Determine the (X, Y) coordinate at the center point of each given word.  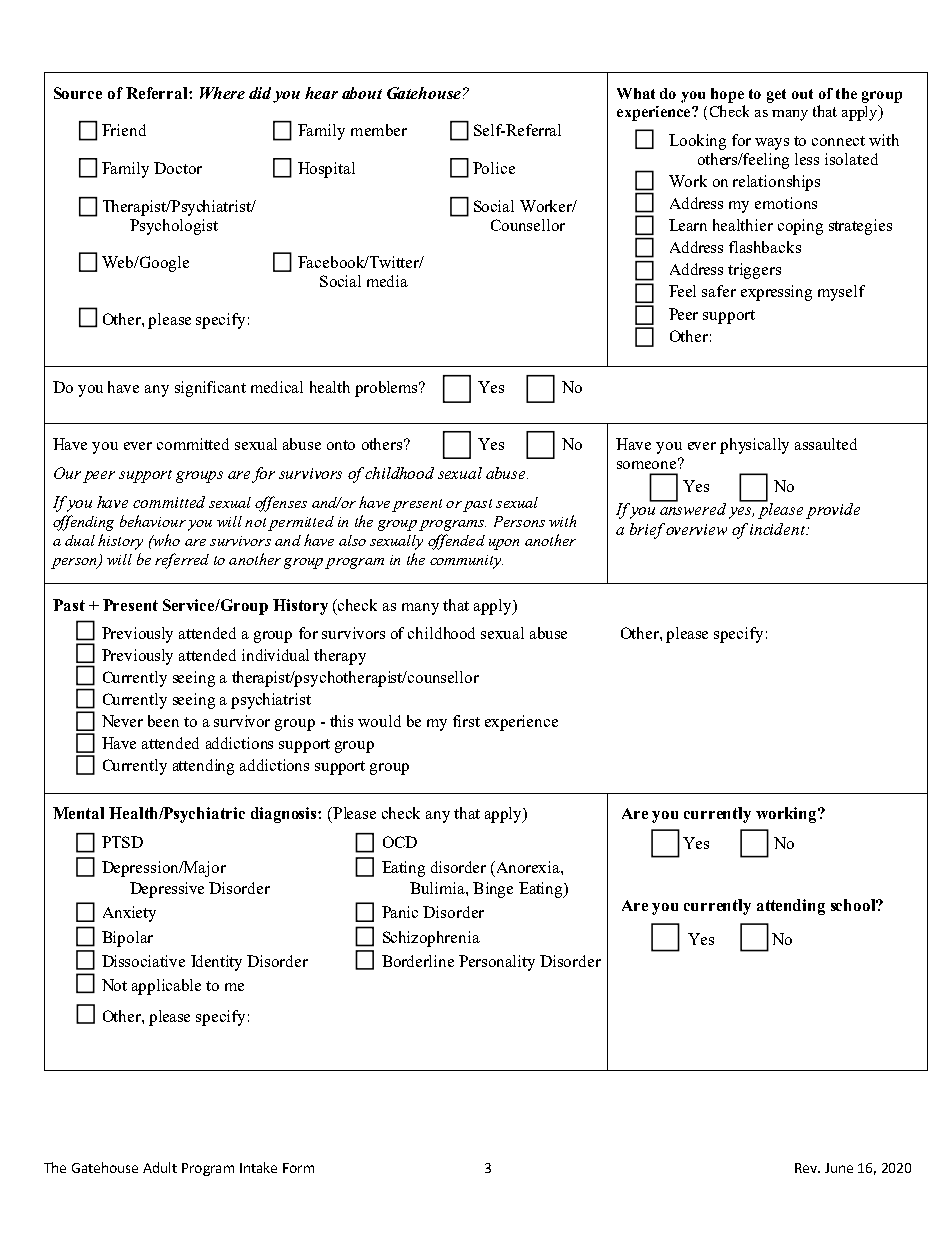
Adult (160, 1167)
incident (778, 529)
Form (298, 1168)
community (466, 562)
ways (772, 144)
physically (754, 446)
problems (388, 389)
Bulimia (438, 888)
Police (494, 168)
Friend (124, 130)
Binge (493, 890)
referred (182, 561)
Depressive (167, 890)
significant (210, 389)
